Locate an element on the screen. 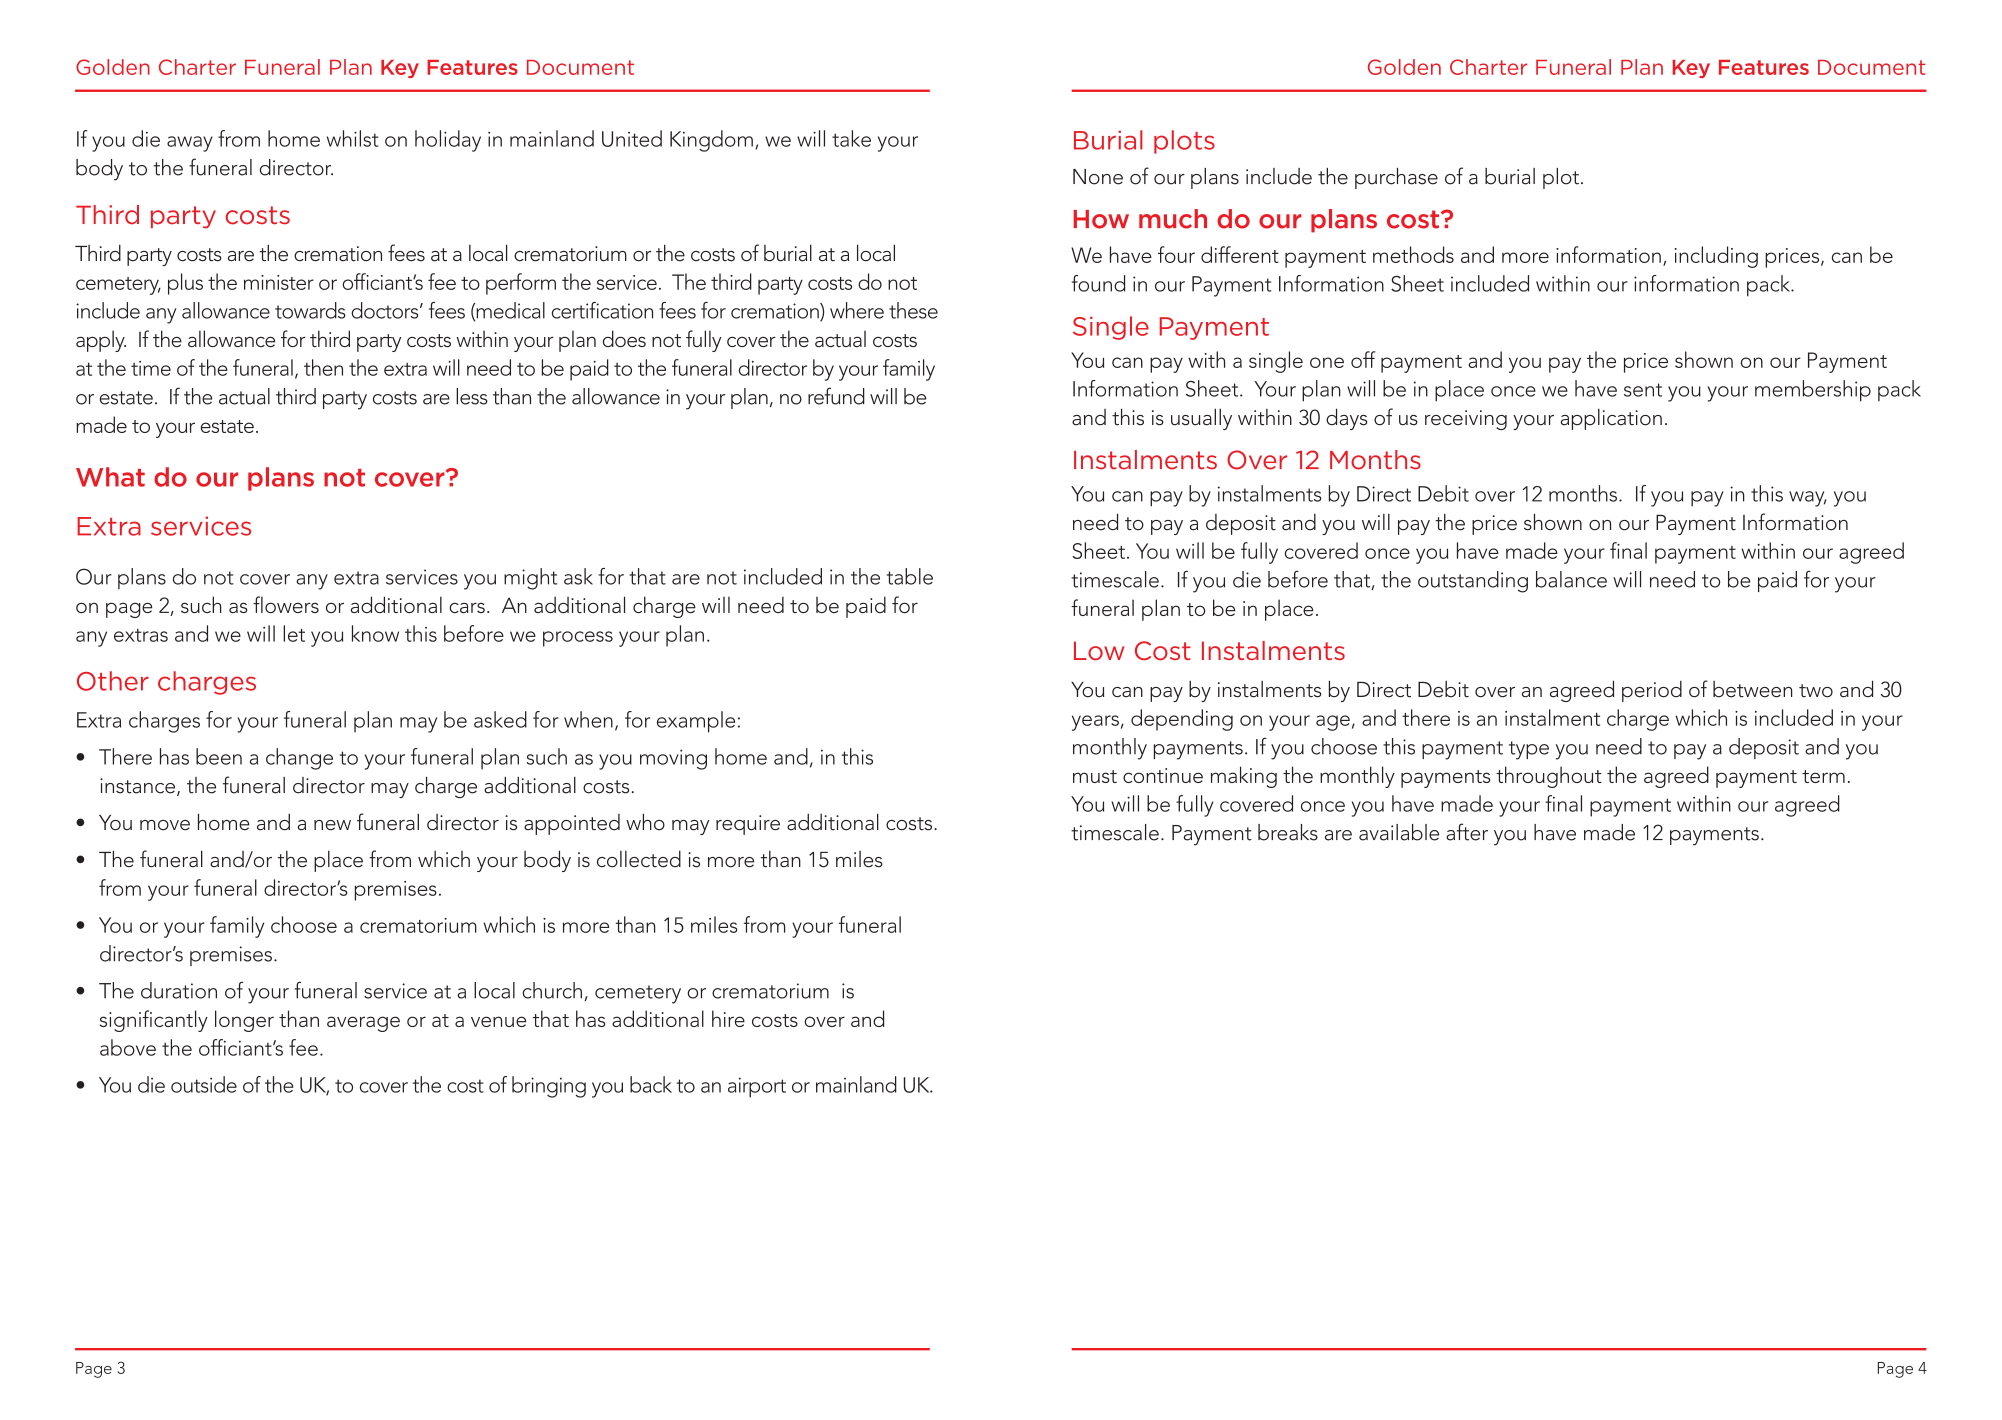 This screenshot has width=2002, height=1420. after is located at coordinates (1467, 832).
